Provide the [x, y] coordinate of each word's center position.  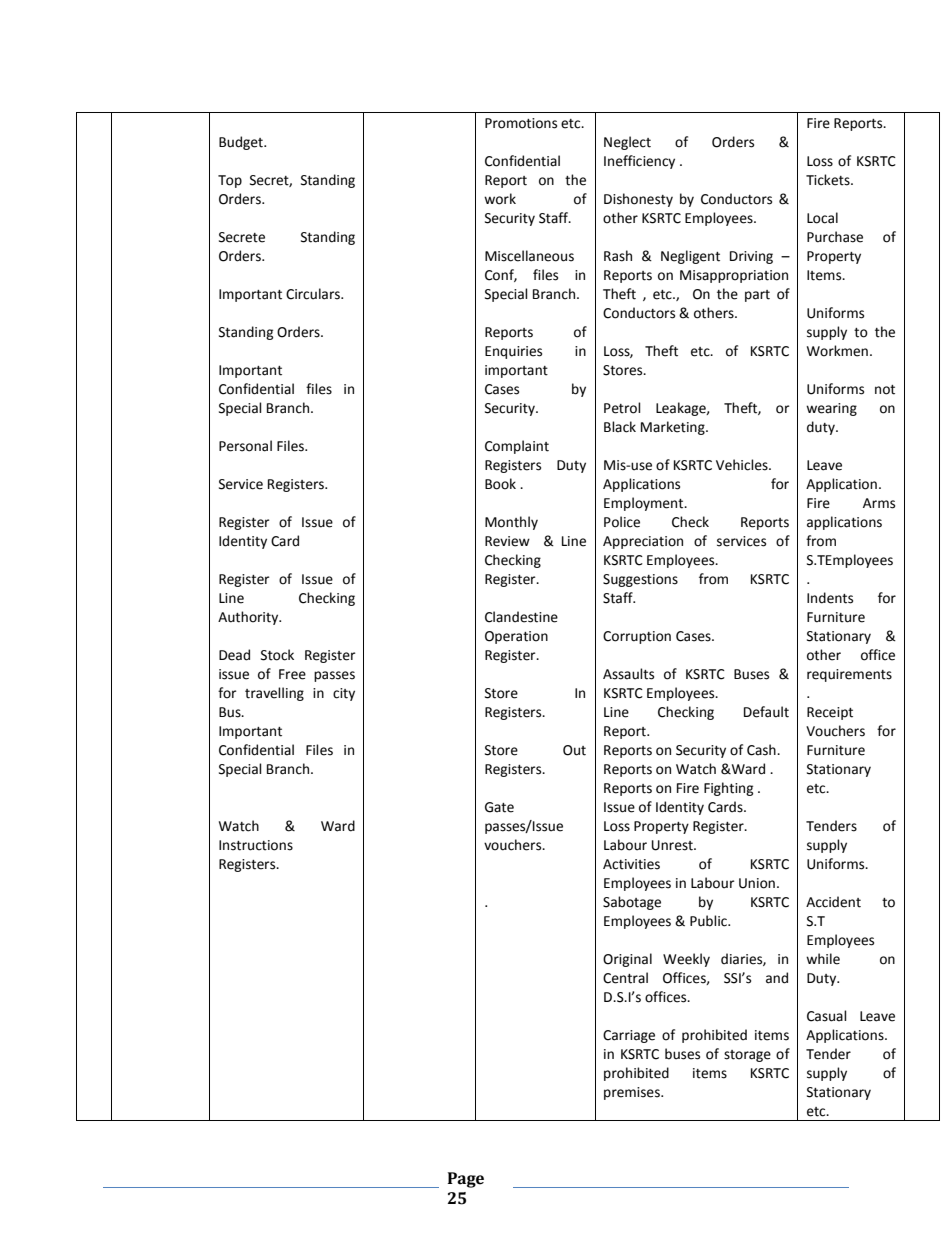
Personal [245, 446]
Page [466, 1180]
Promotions [521, 123]
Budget [242, 143]
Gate [499, 807]
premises [633, 1093]
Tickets [829, 180]
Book [500, 484]
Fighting [728, 789]
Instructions [256, 845]
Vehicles [743, 465]
